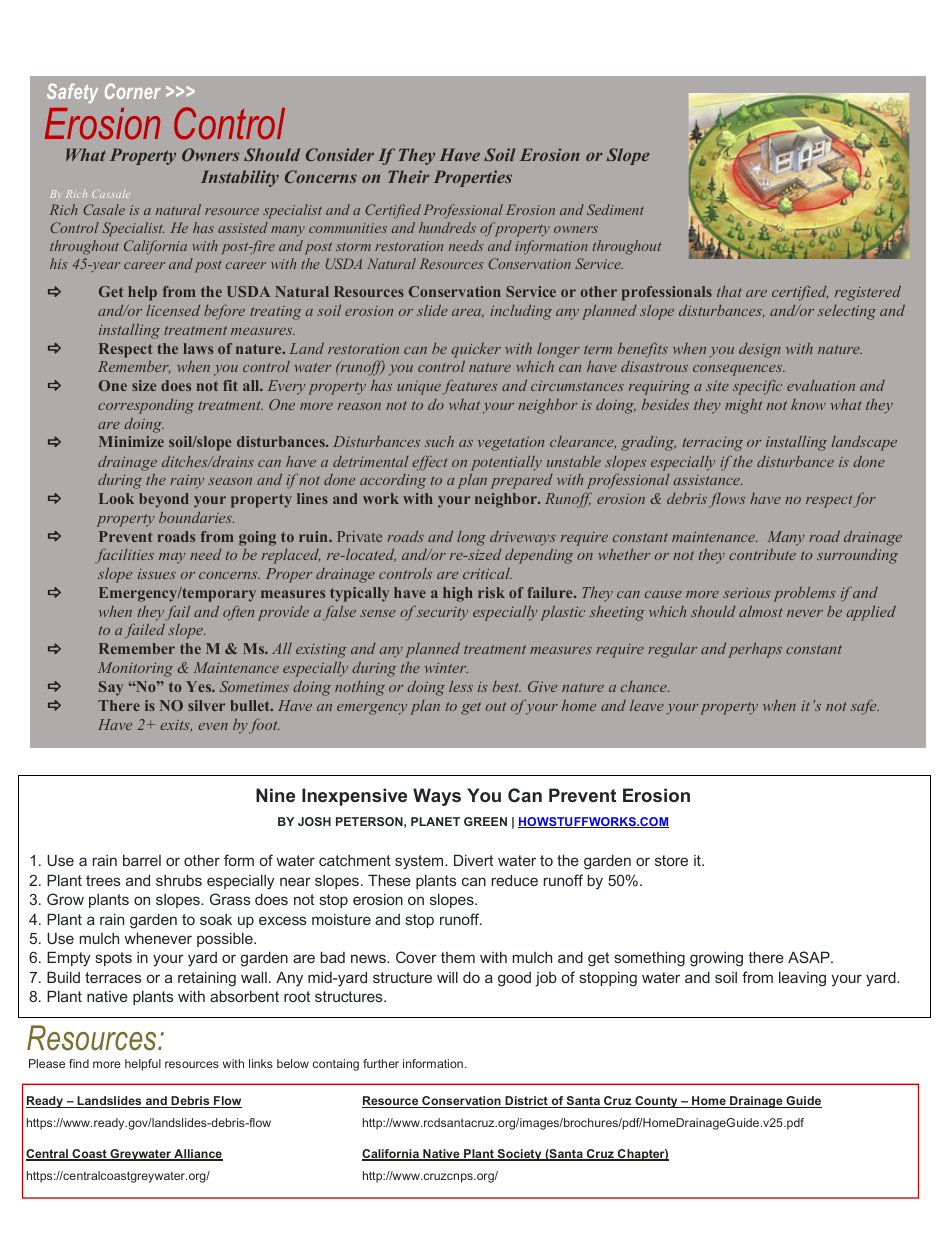 The width and height of the screenshot is (952, 1233). I want to click on almost, so click(761, 611).
